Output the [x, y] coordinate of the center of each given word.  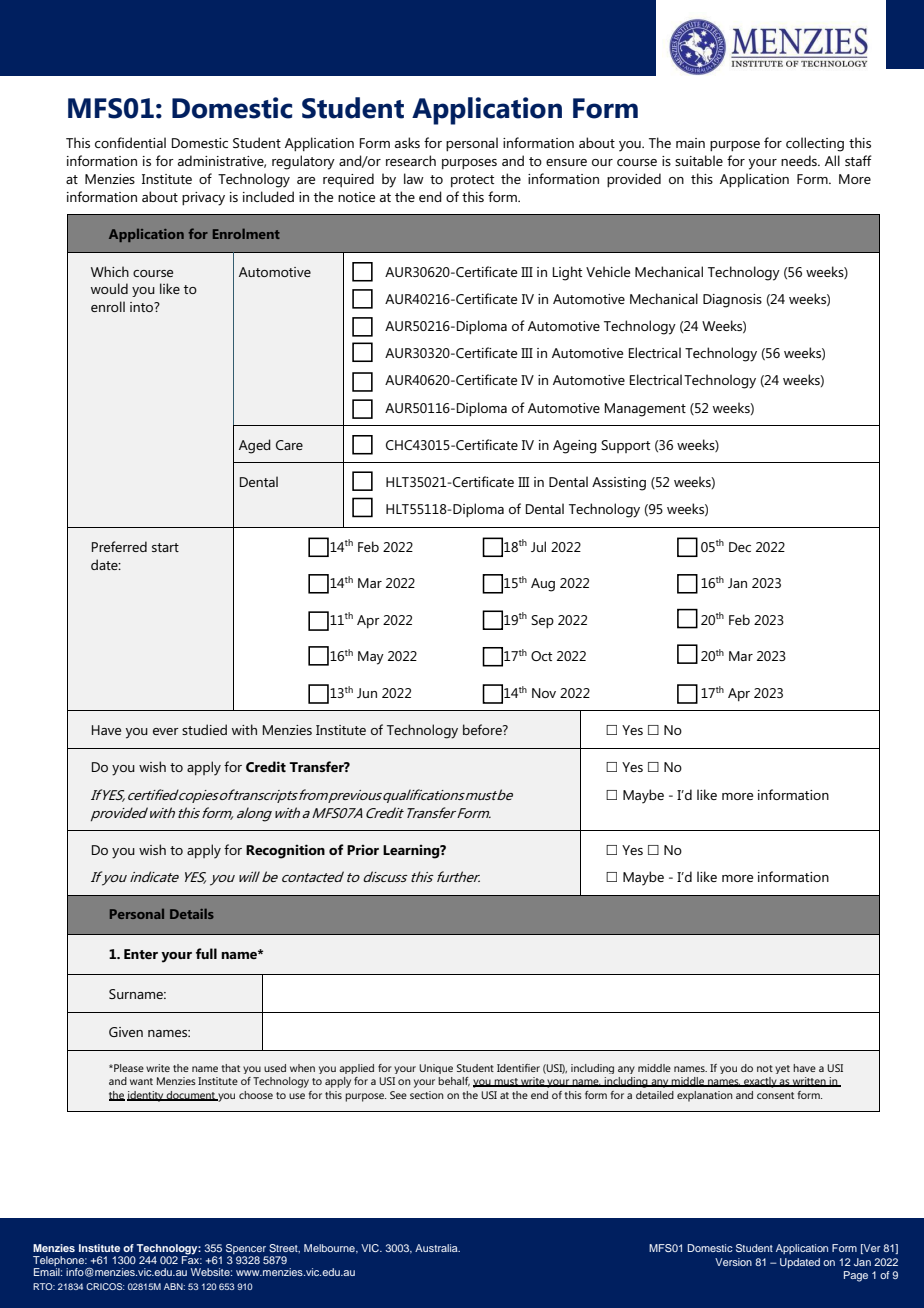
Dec [740, 547]
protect [472, 181]
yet [782, 1069]
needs [800, 160]
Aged [255, 446]
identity [146, 1096]
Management [645, 410]
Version [733, 1262]
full [206, 953]
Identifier [518, 1068]
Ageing [575, 447]
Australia [437, 1248]
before [483, 729]
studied [204, 729]
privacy [203, 199]
